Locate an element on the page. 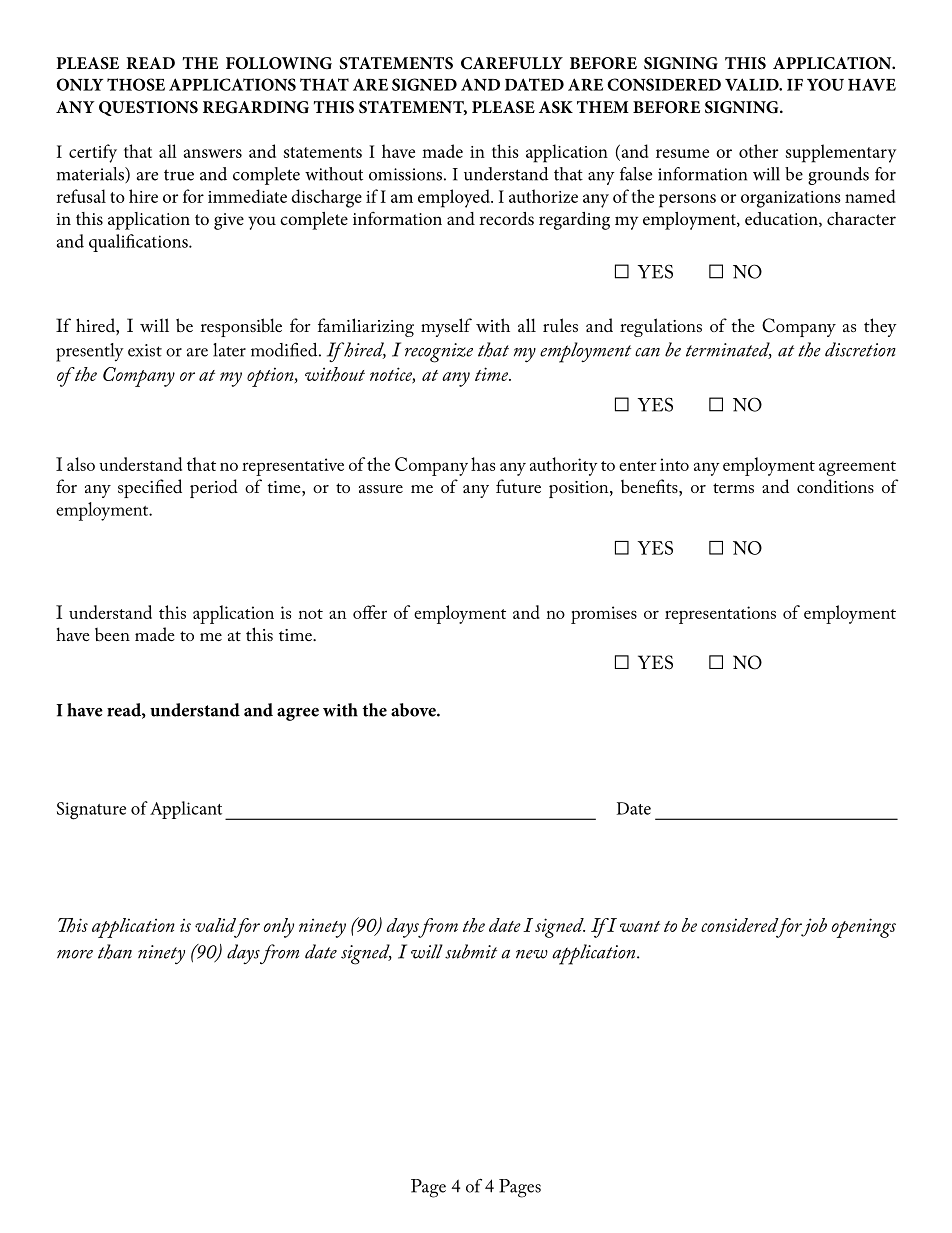 The width and height of the document is (952, 1233). CAREFULLY is located at coordinates (512, 63).
